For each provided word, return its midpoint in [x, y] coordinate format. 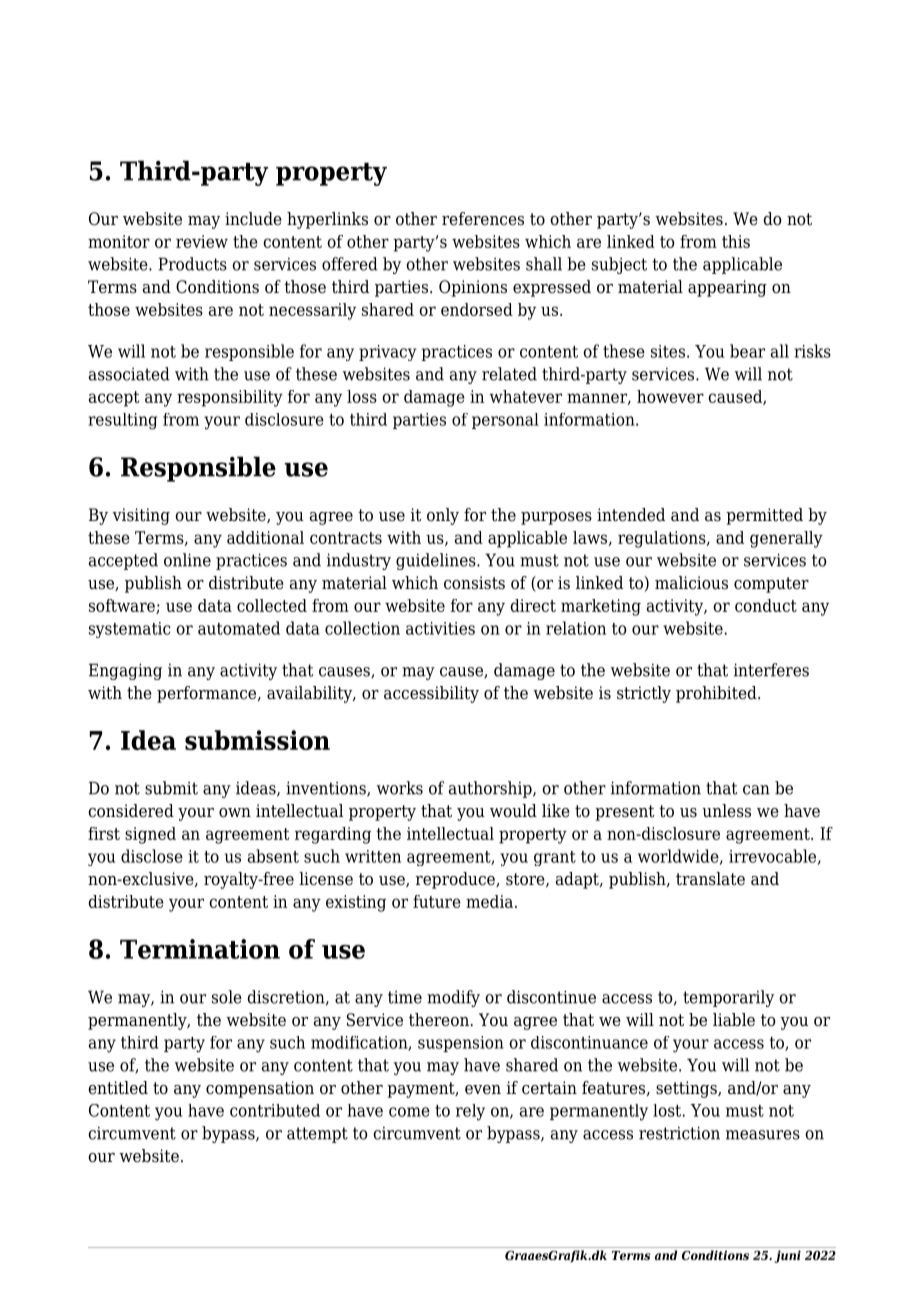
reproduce [456, 880]
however [670, 396]
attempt [317, 1135]
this [736, 241]
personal [505, 421]
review [202, 241]
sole [227, 997]
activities [440, 628]
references [483, 219]
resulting [123, 421]
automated [239, 628]
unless [726, 811]
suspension [461, 1044]
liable [734, 1020]
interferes [771, 670]
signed [150, 835]
